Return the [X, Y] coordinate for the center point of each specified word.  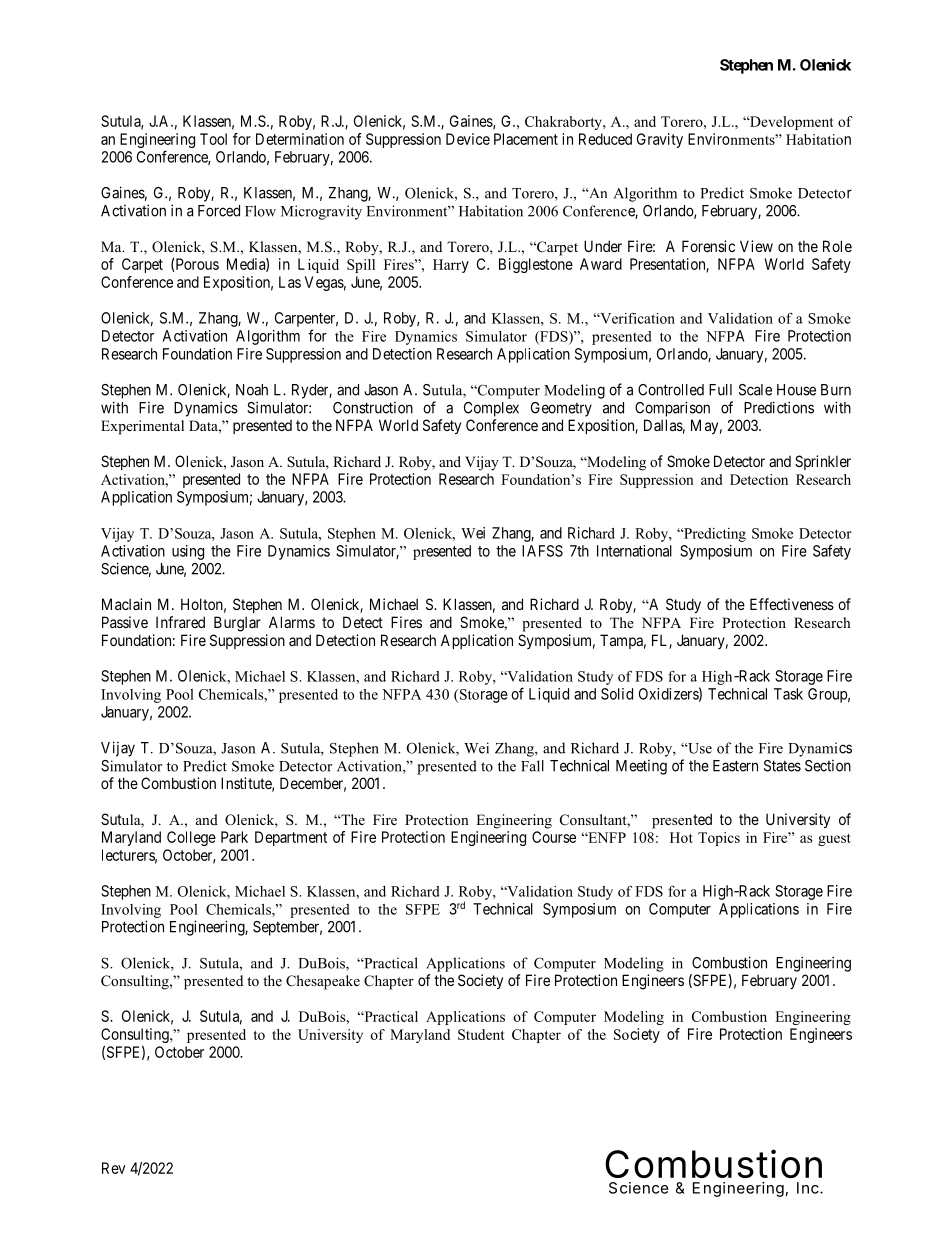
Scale [755, 390]
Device [468, 139]
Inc [808, 1188]
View [756, 246]
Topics [719, 839]
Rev [113, 1168]
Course [554, 837]
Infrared [180, 622]
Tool [213, 139]
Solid [617, 694]
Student [481, 1034]
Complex [491, 409]
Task [788, 694]
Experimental [142, 427]
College [191, 838]
